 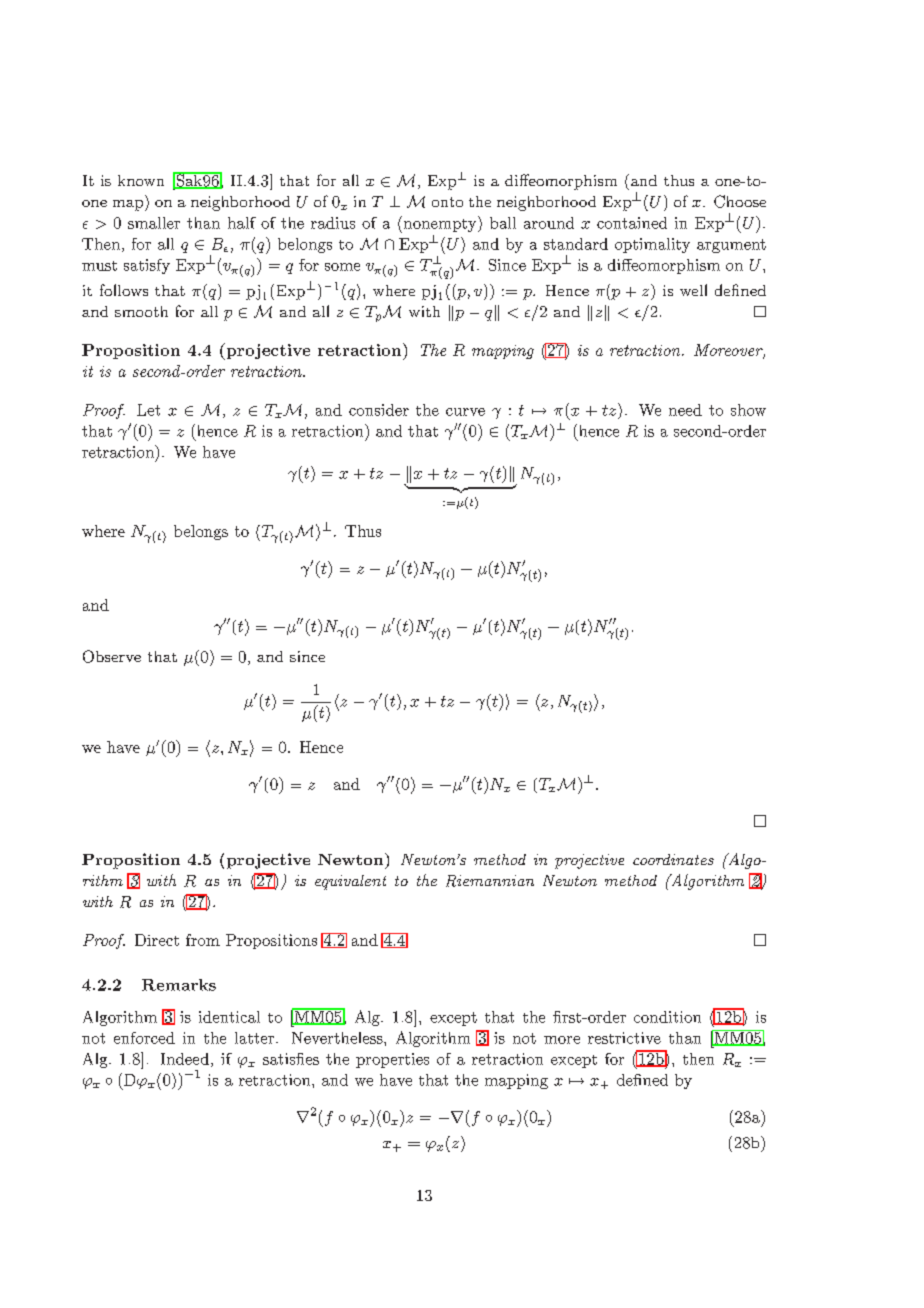 I want to click on Riemannian, so click(x=490, y=881).
